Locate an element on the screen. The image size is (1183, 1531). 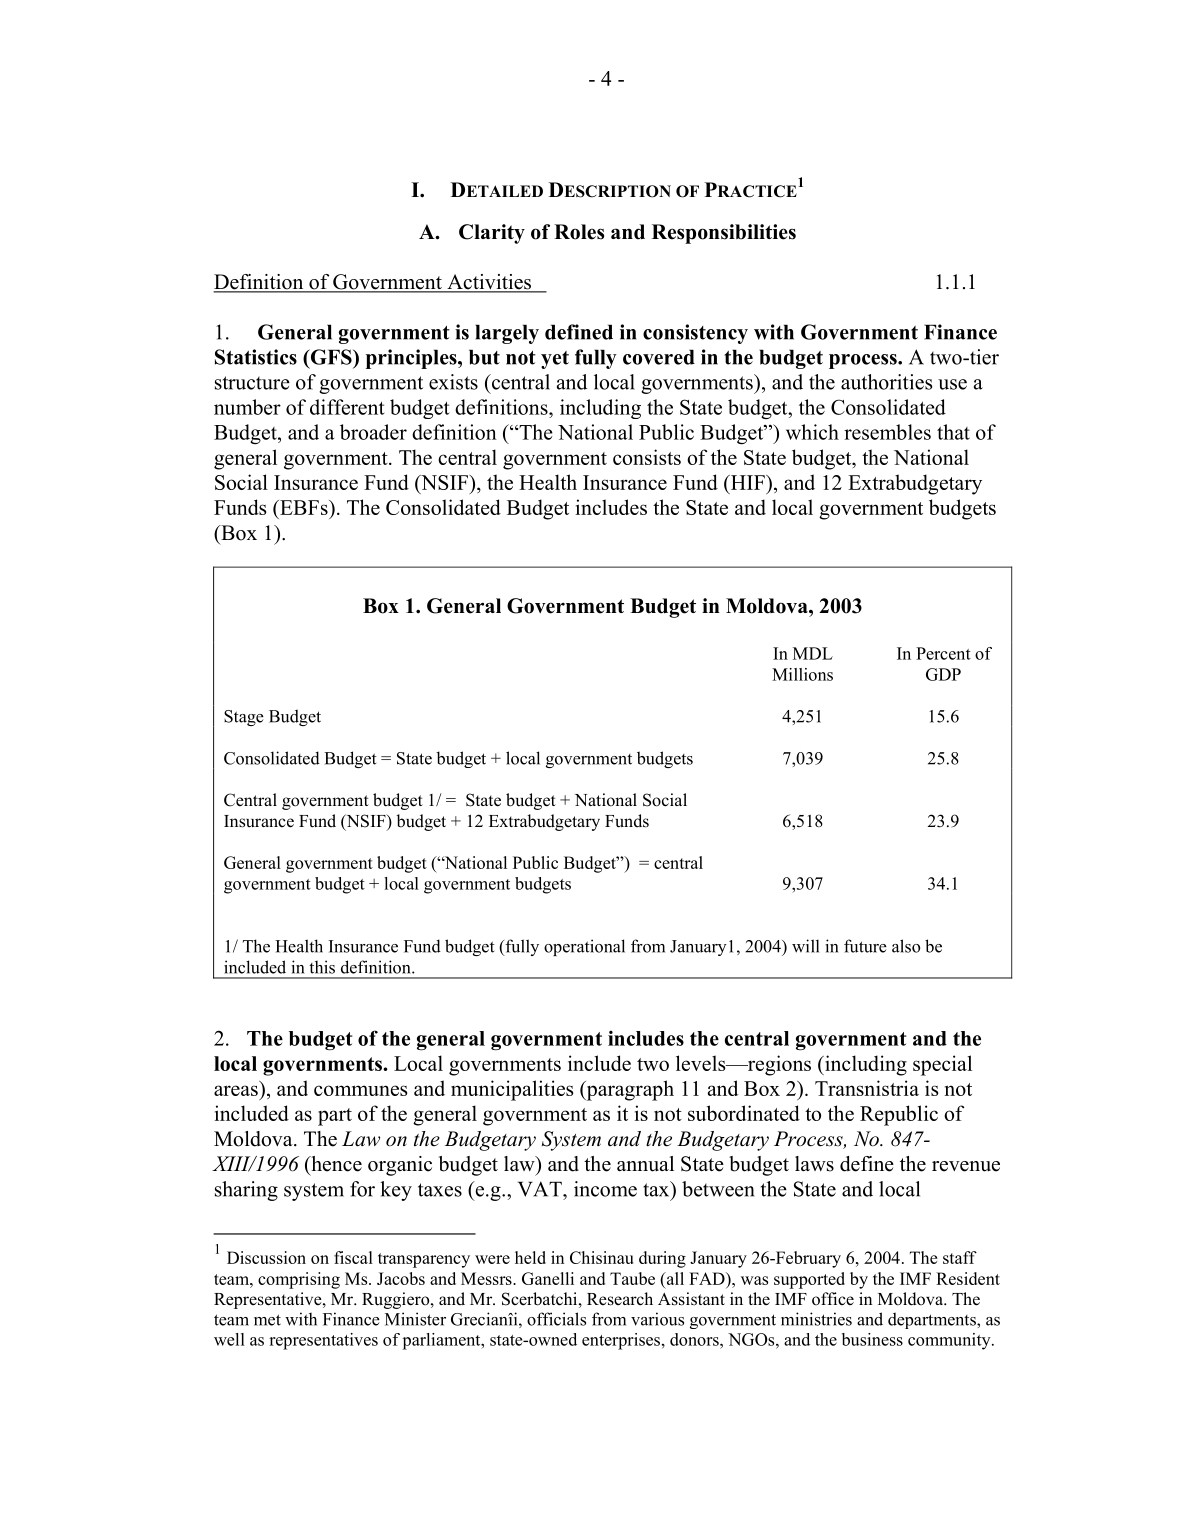
authorities is located at coordinates (887, 382).
